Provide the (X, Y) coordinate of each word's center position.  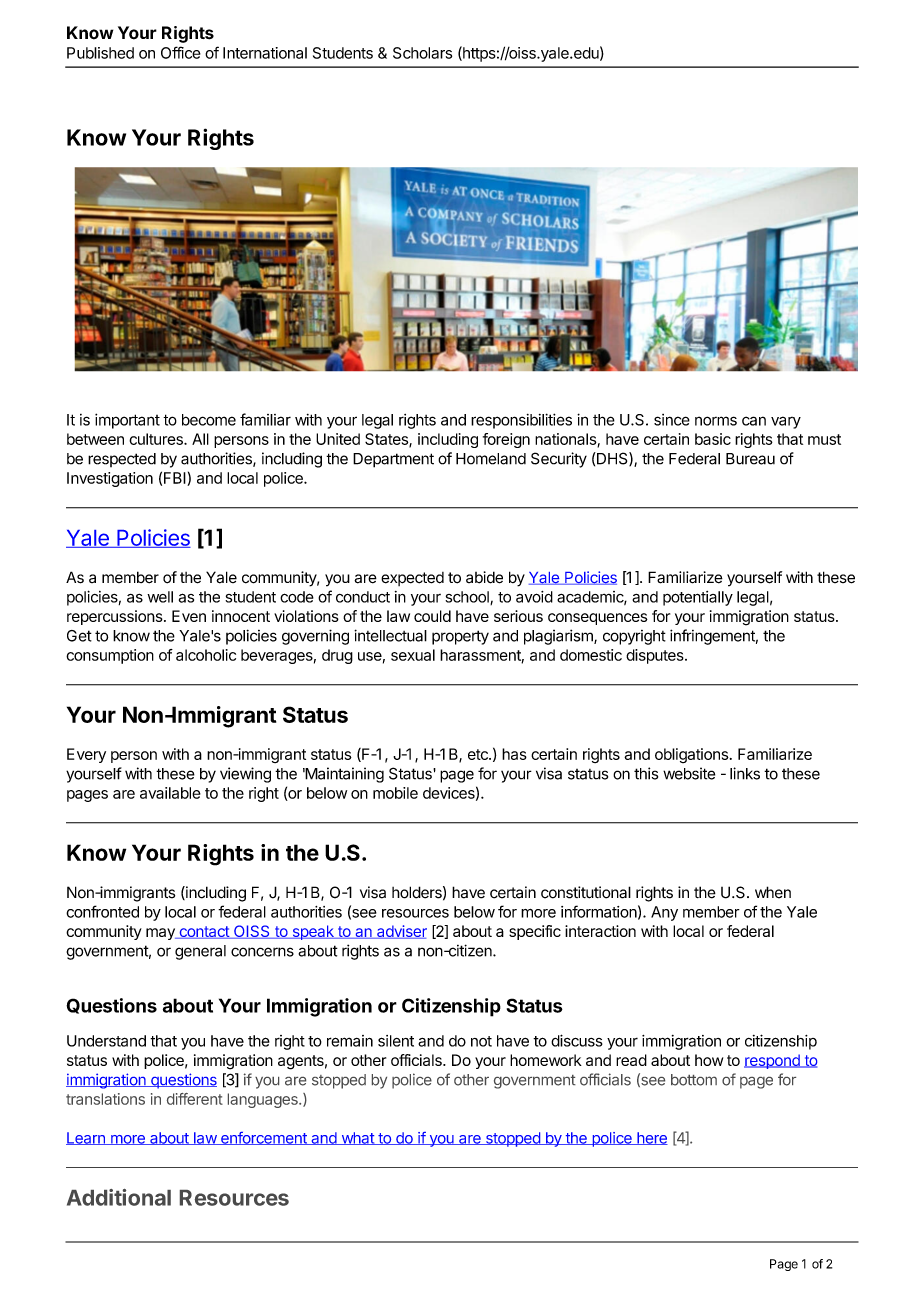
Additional (119, 1197)
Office (181, 52)
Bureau (750, 459)
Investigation (110, 479)
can (754, 421)
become (209, 420)
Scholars (422, 53)
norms (716, 421)
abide (484, 577)
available (170, 793)
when (773, 892)
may (161, 934)
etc (479, 754)
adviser (401, 932)
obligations (692, 755)
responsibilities (521, 421)
